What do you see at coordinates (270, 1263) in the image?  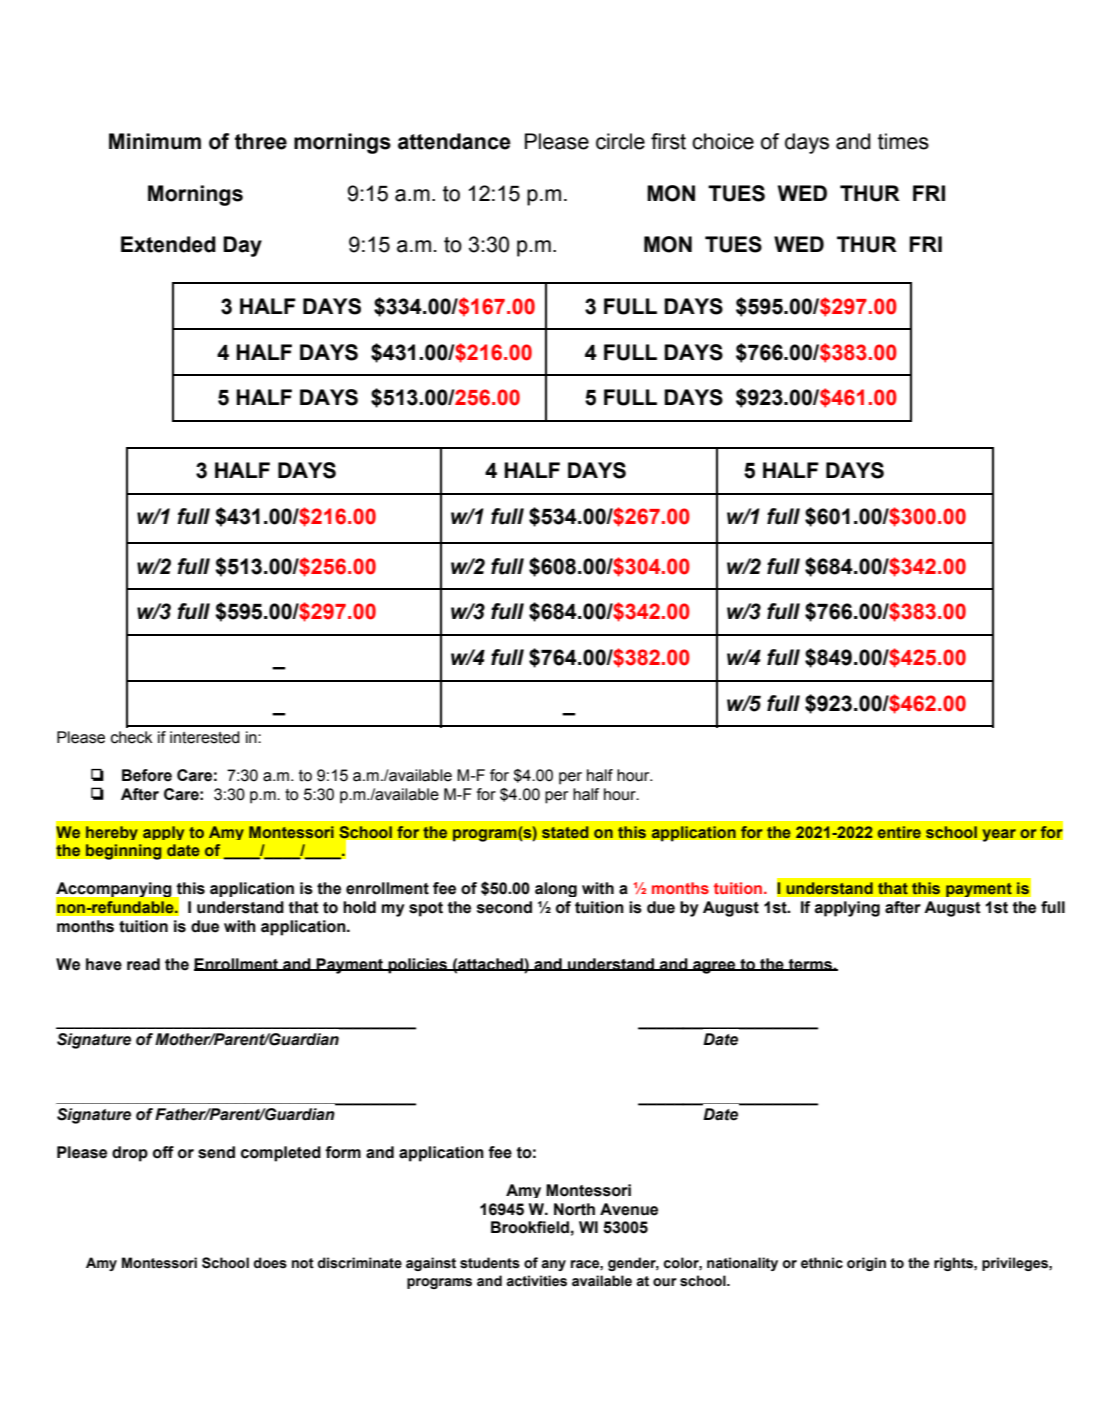 I see `does` at bounding box center [270, 1263].
